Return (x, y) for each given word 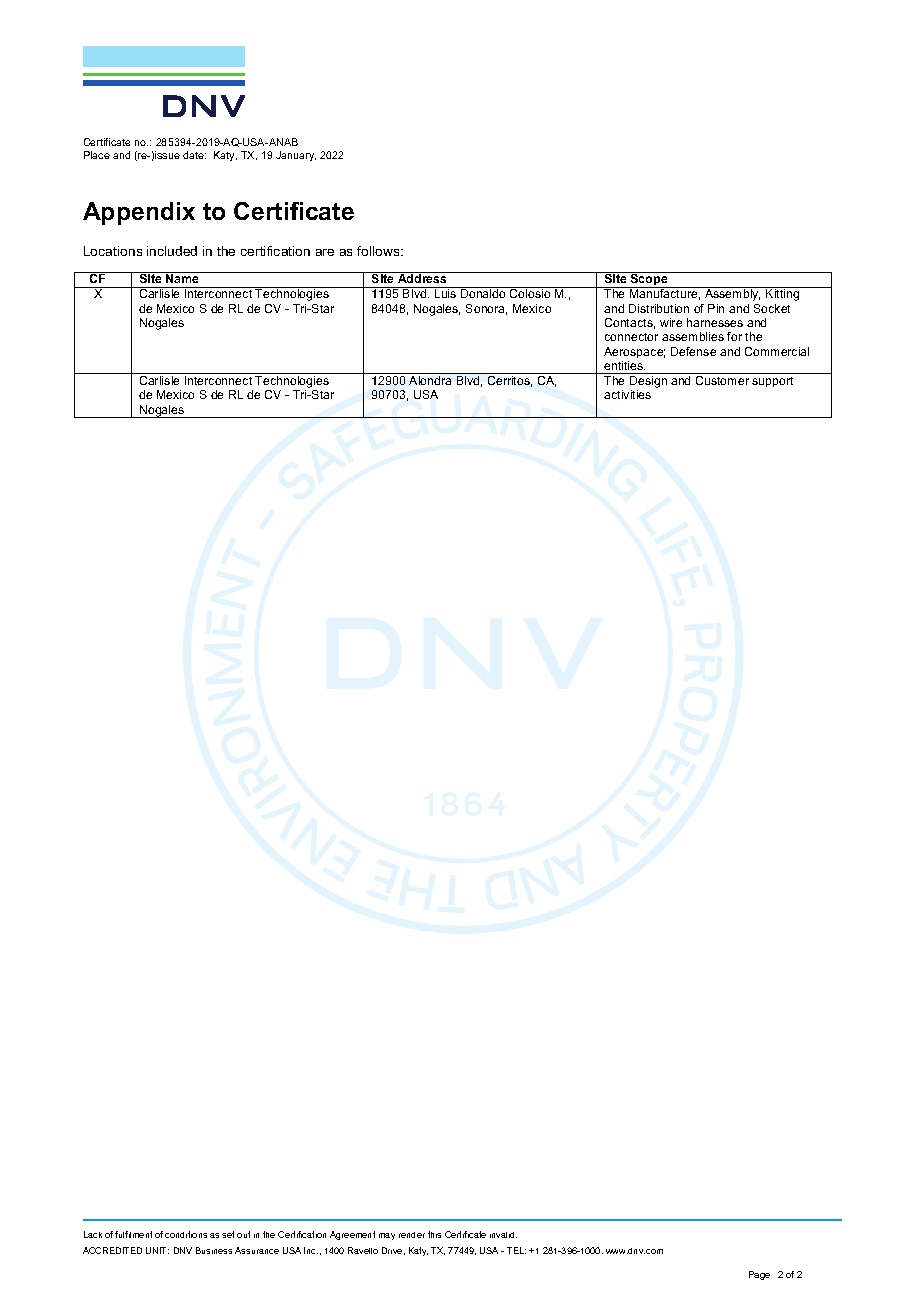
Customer (722, 380)
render (412, 1235)
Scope (649, 280)
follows (379, 251)
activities (627, 394)
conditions (186, 1234)
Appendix (139, 213)
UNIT (157, 1250)
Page (759, 1275)
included (172, 251)
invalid (503, 1235)
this (434, 1234)
